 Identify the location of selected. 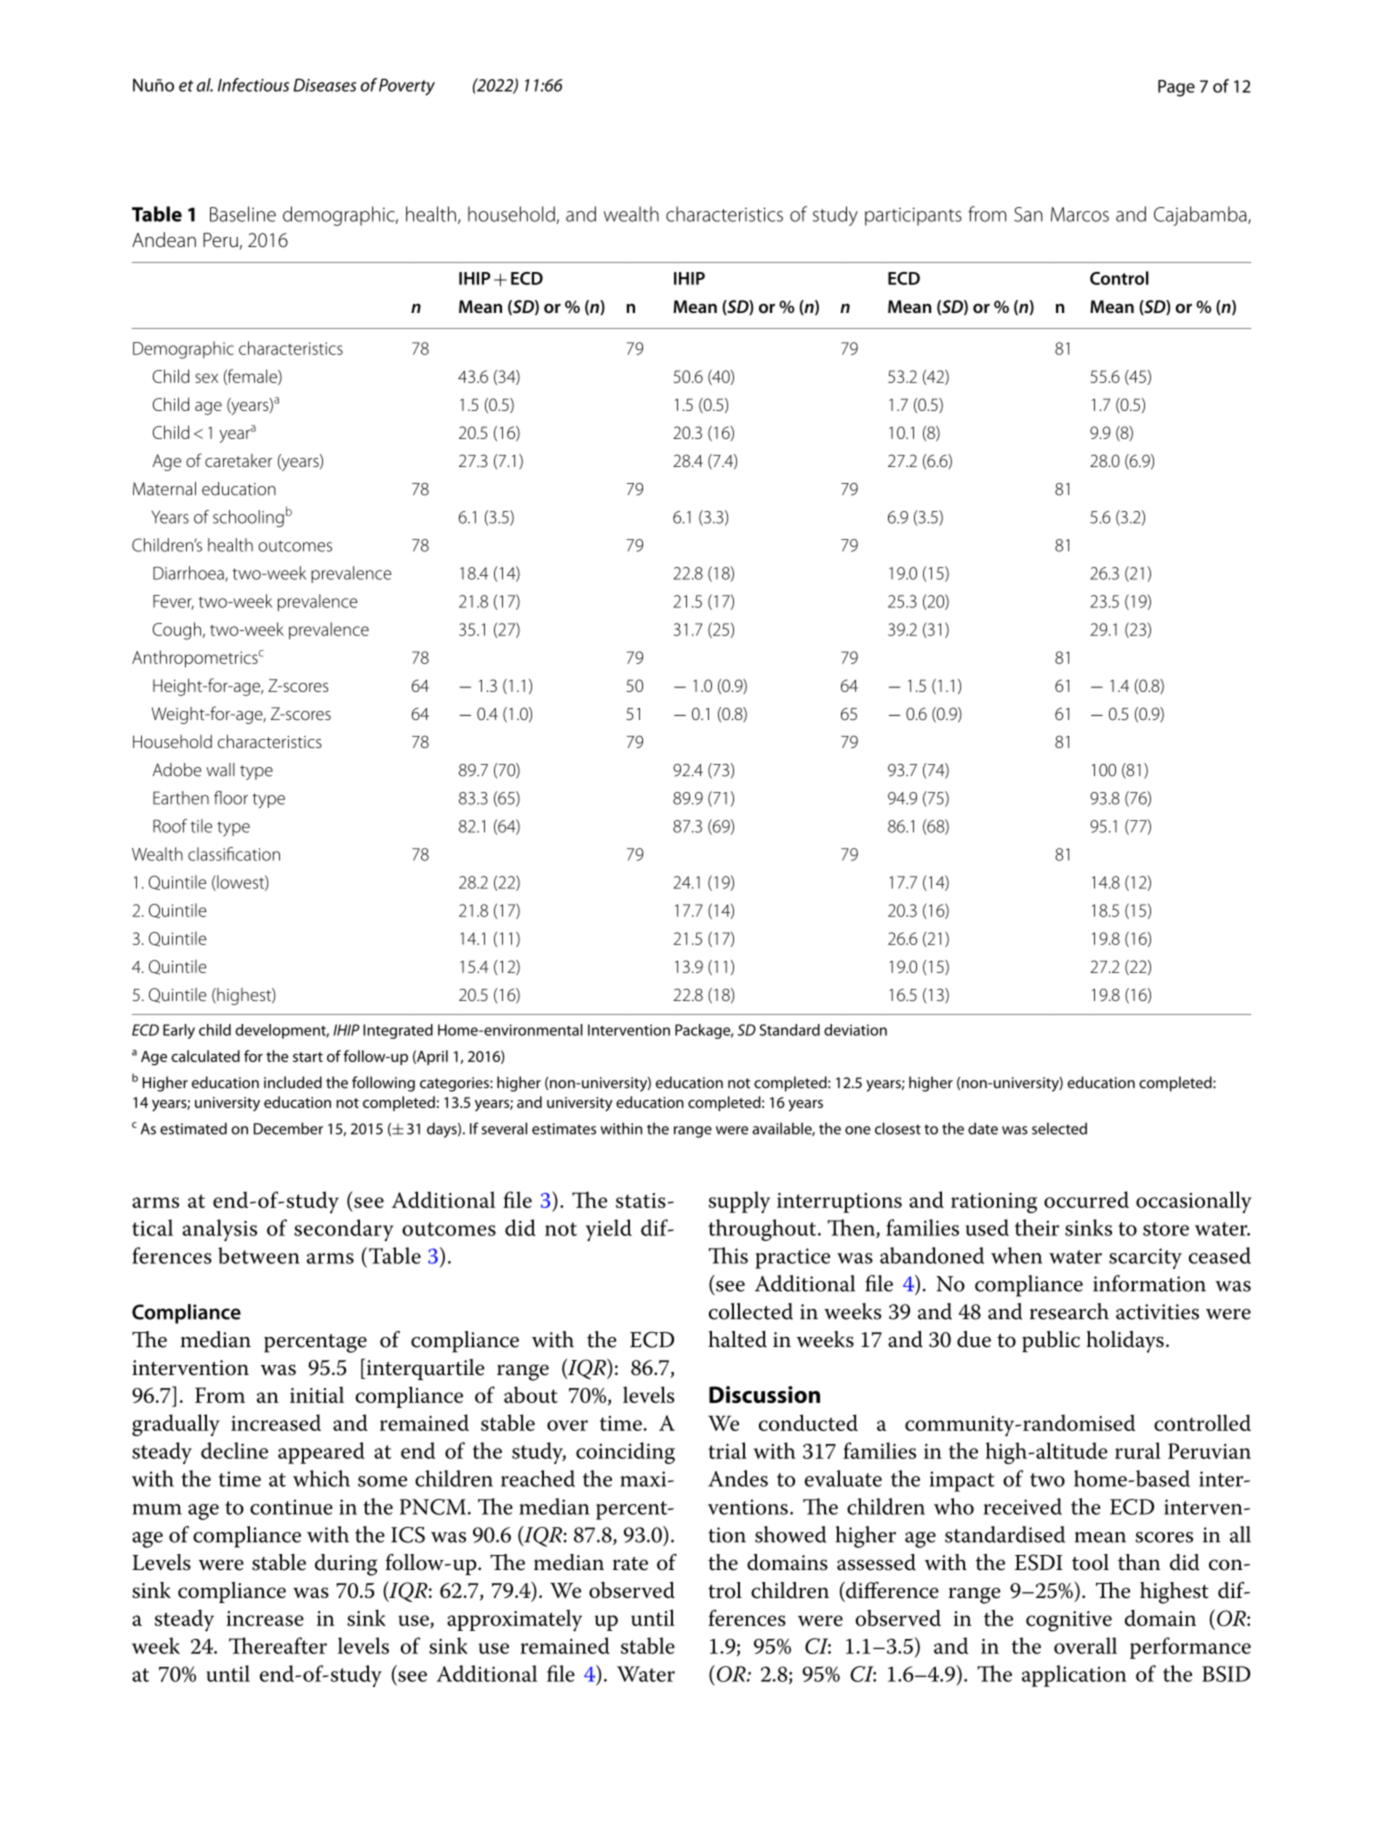
(1059, 1128).
